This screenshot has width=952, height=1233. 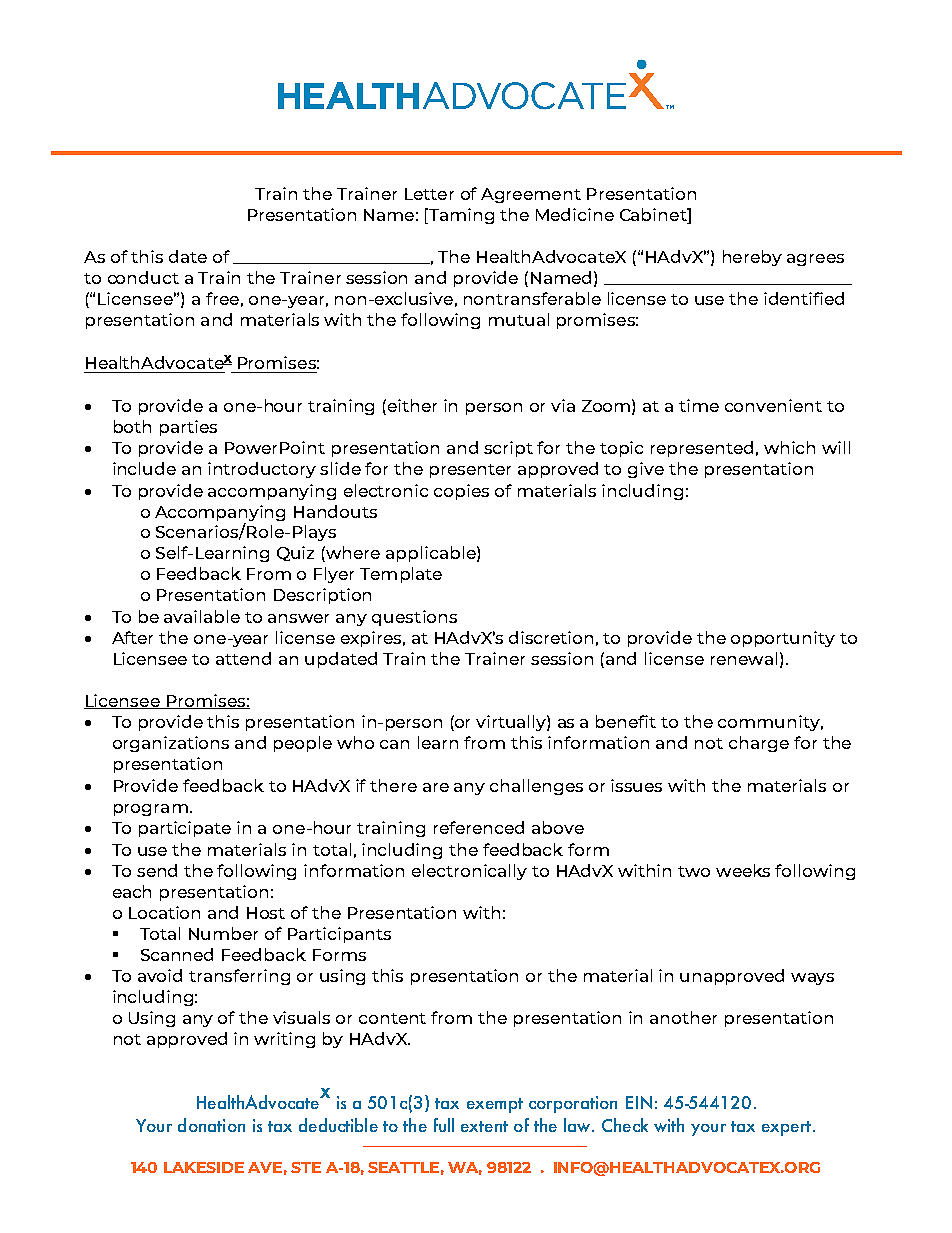 I want to click on copies, so click(x=461, y=492).
